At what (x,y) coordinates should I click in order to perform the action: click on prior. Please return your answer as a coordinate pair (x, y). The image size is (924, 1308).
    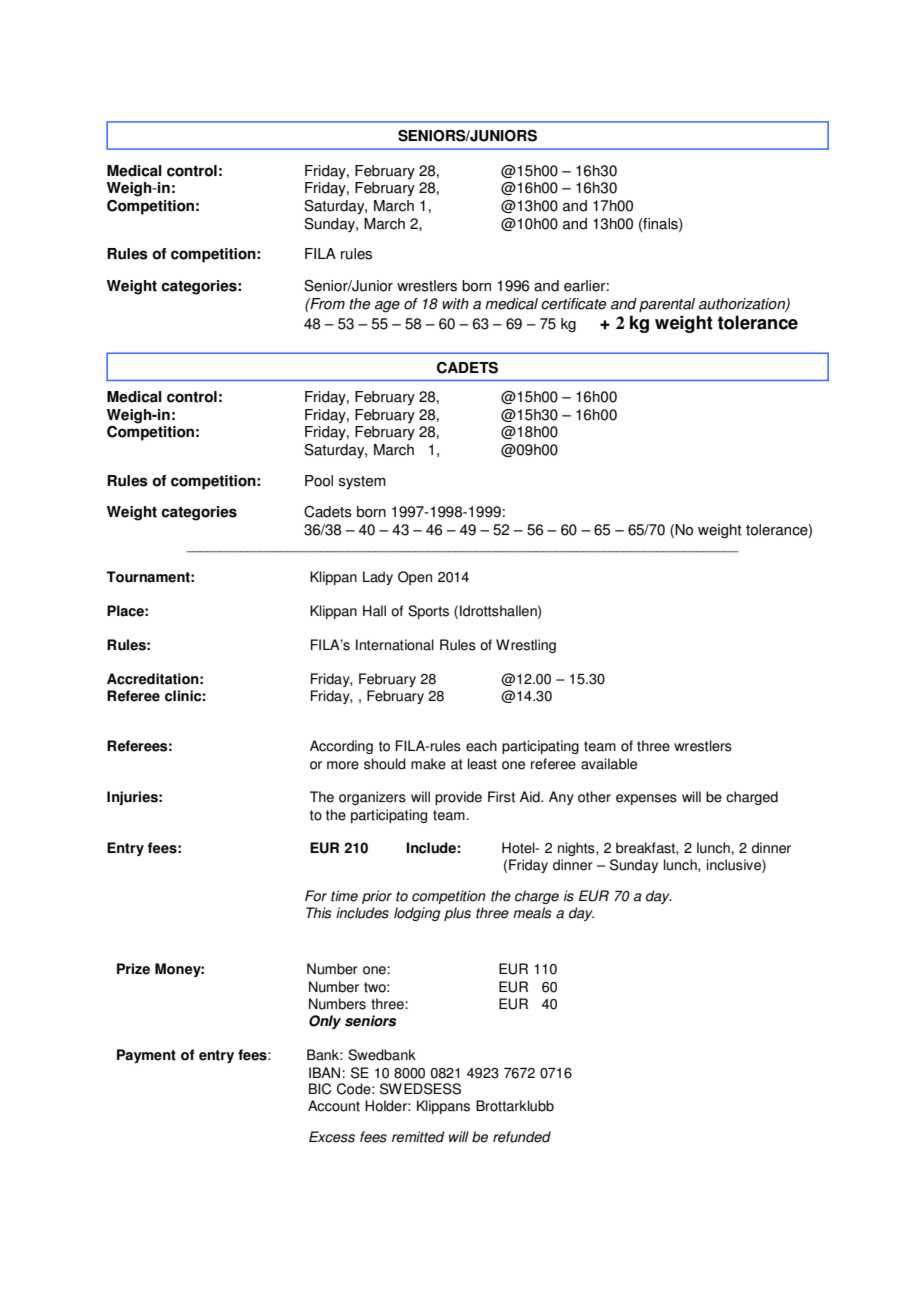
    Looking at the image, I should click on (377, 897).
